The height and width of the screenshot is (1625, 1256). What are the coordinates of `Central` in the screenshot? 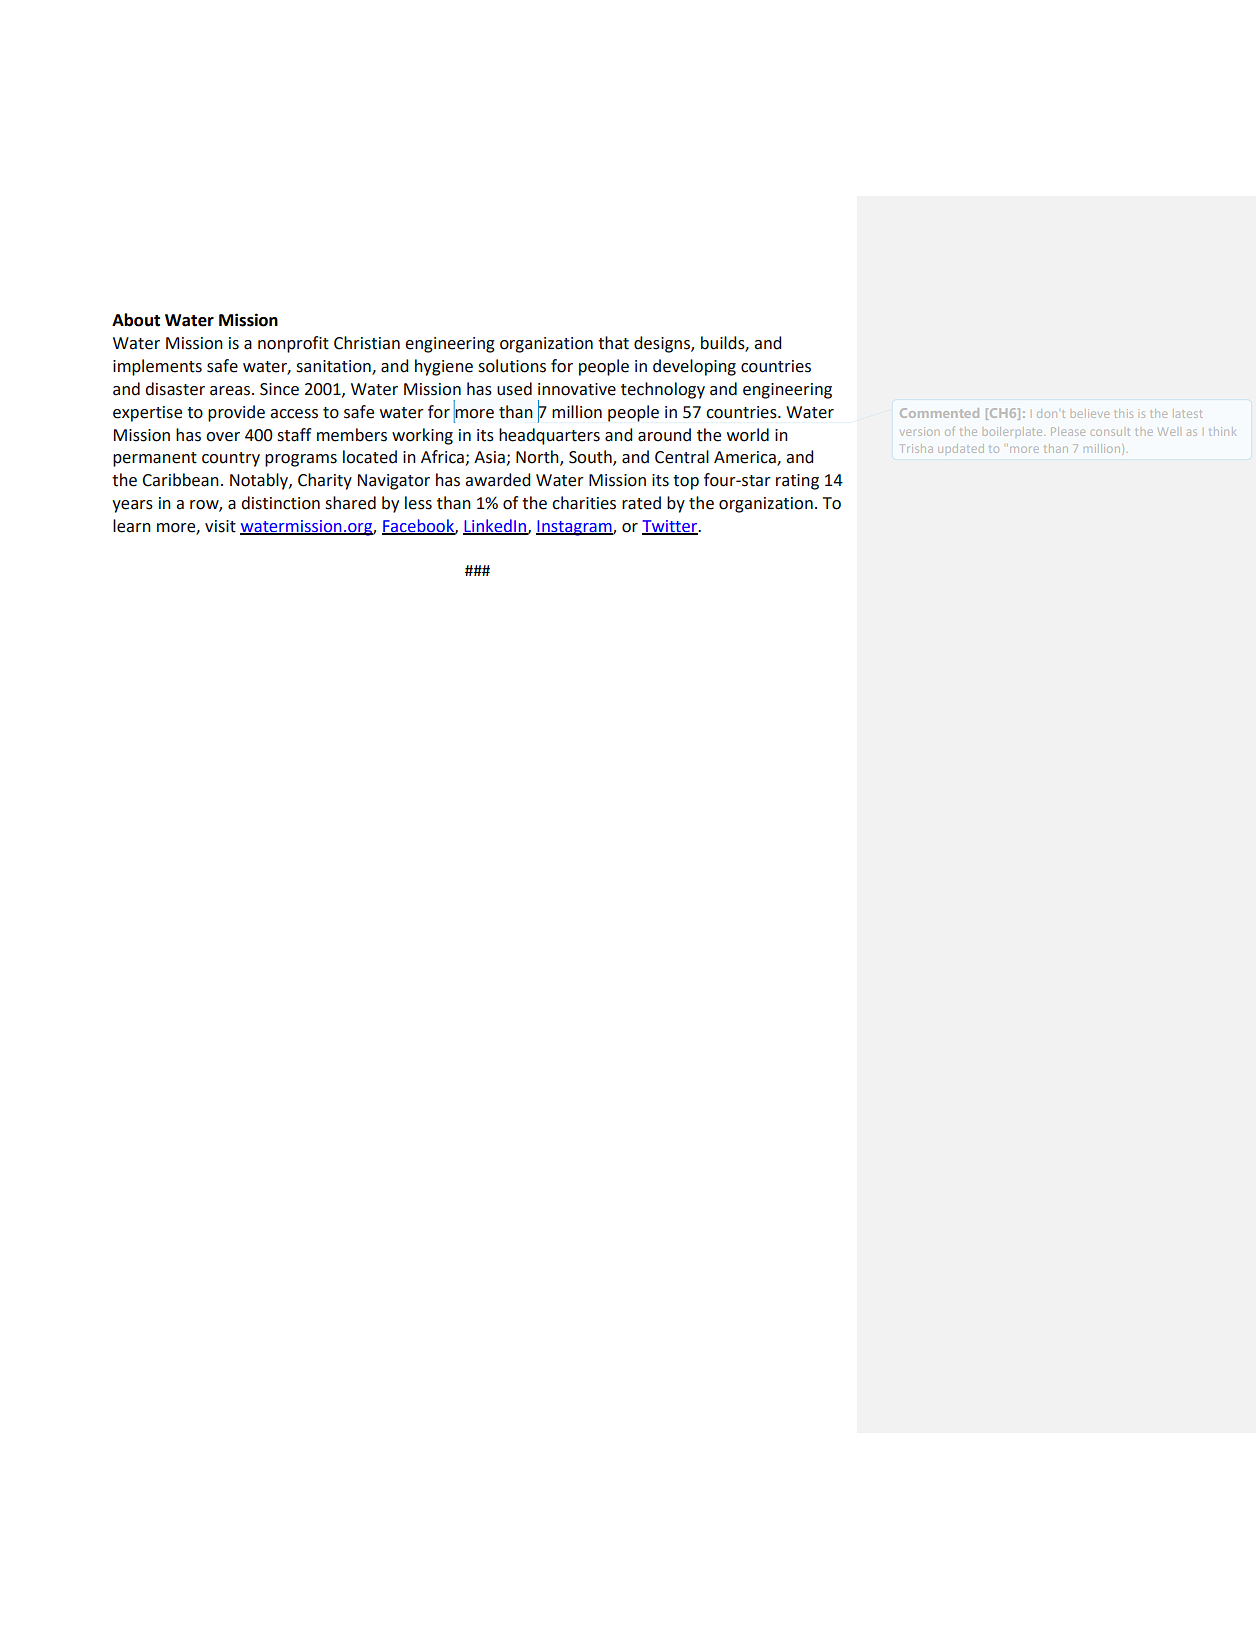 It's located at (682, 457).
